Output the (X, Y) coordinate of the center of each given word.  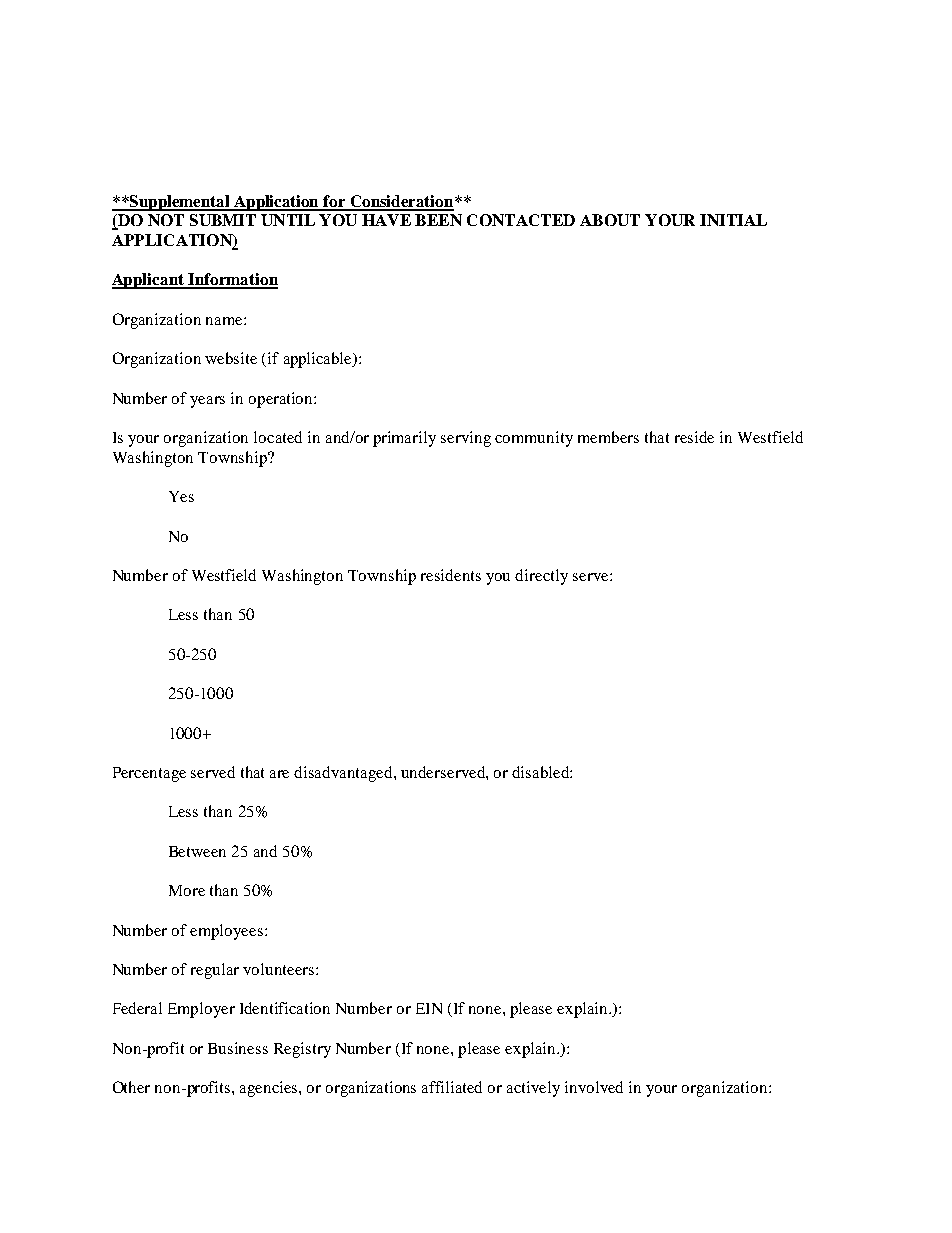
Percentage (149, 774)
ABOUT (610, 220)
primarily (404, 439)
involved (594, 1087)
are (279, 774)
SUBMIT (223, 220)
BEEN (438, 220)
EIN (429, 1008)
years (207, 402)
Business (238, 1048)
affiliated (452, 1087)
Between (197, 851)
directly (541, 577)
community (534, 439)
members (608, 437)
